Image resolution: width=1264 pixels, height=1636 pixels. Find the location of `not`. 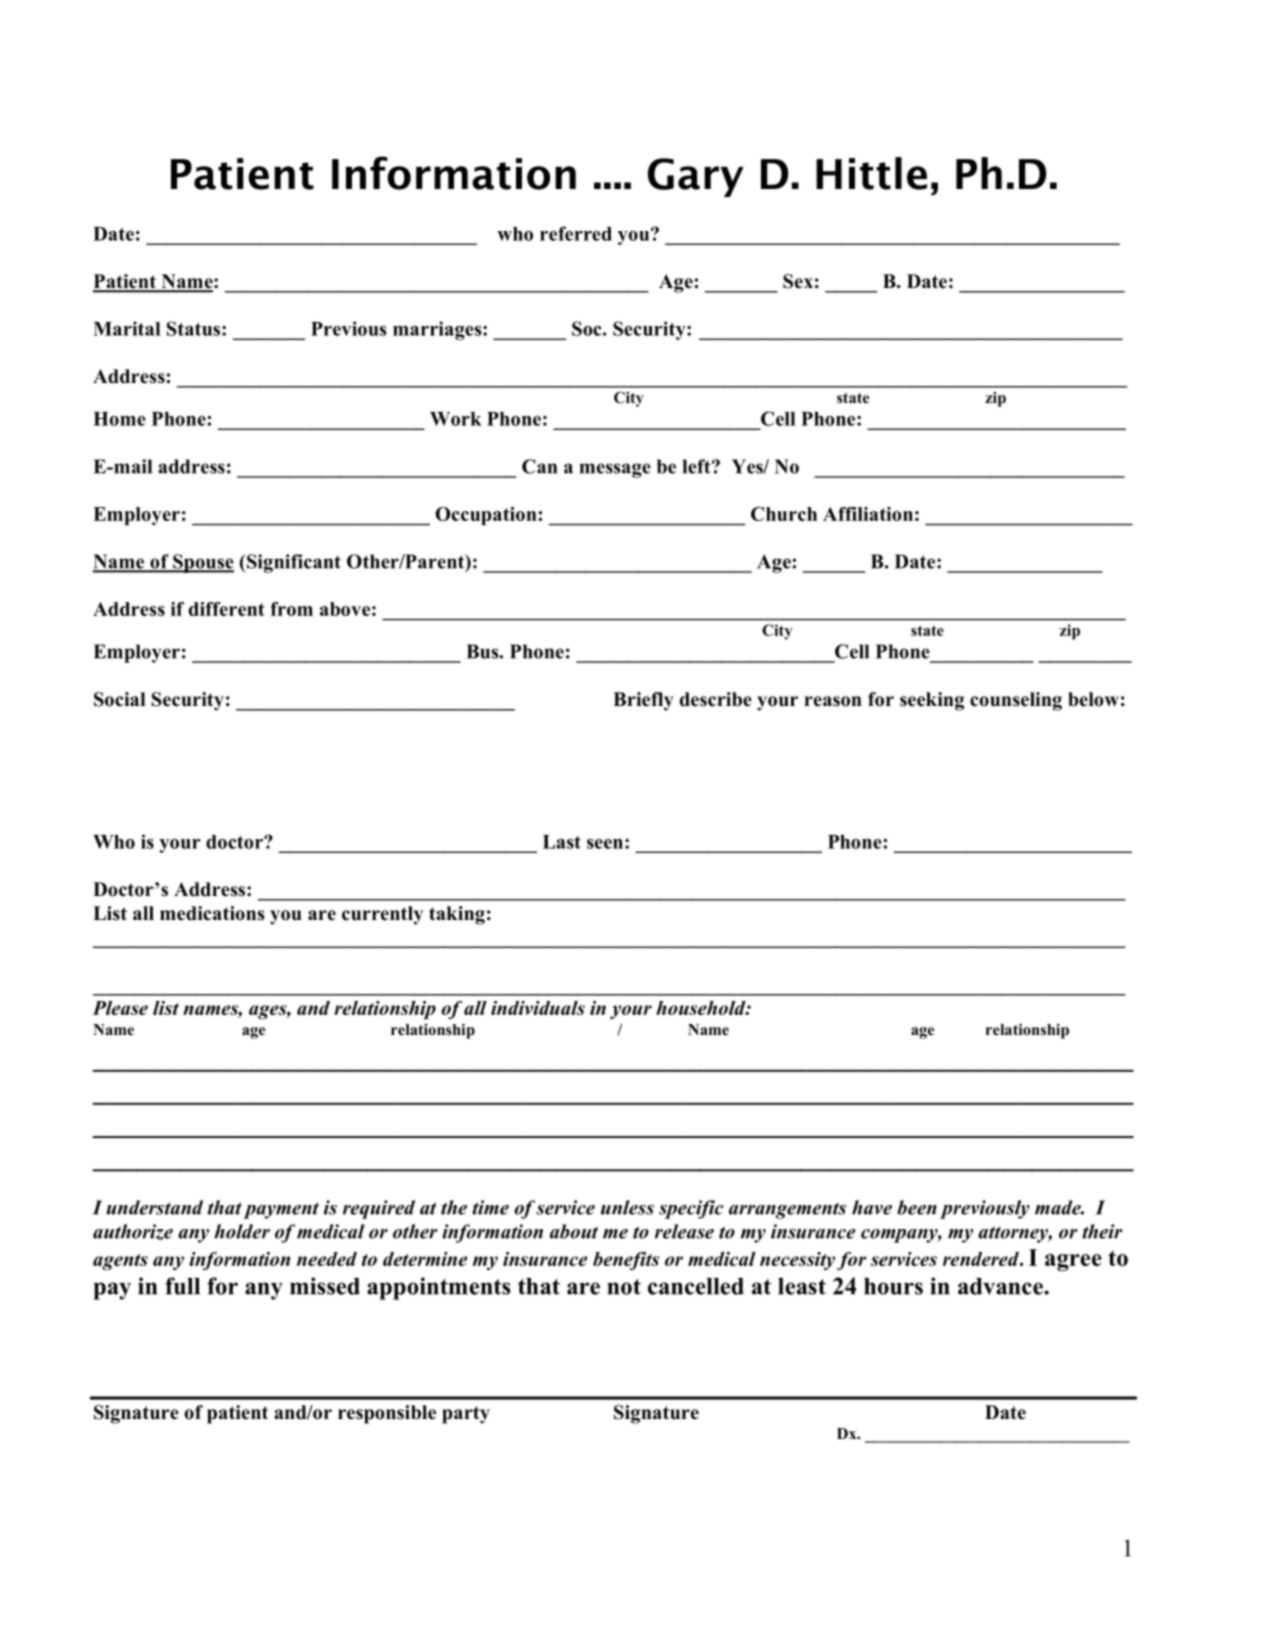

not is located at coordinates (624, 1287).
